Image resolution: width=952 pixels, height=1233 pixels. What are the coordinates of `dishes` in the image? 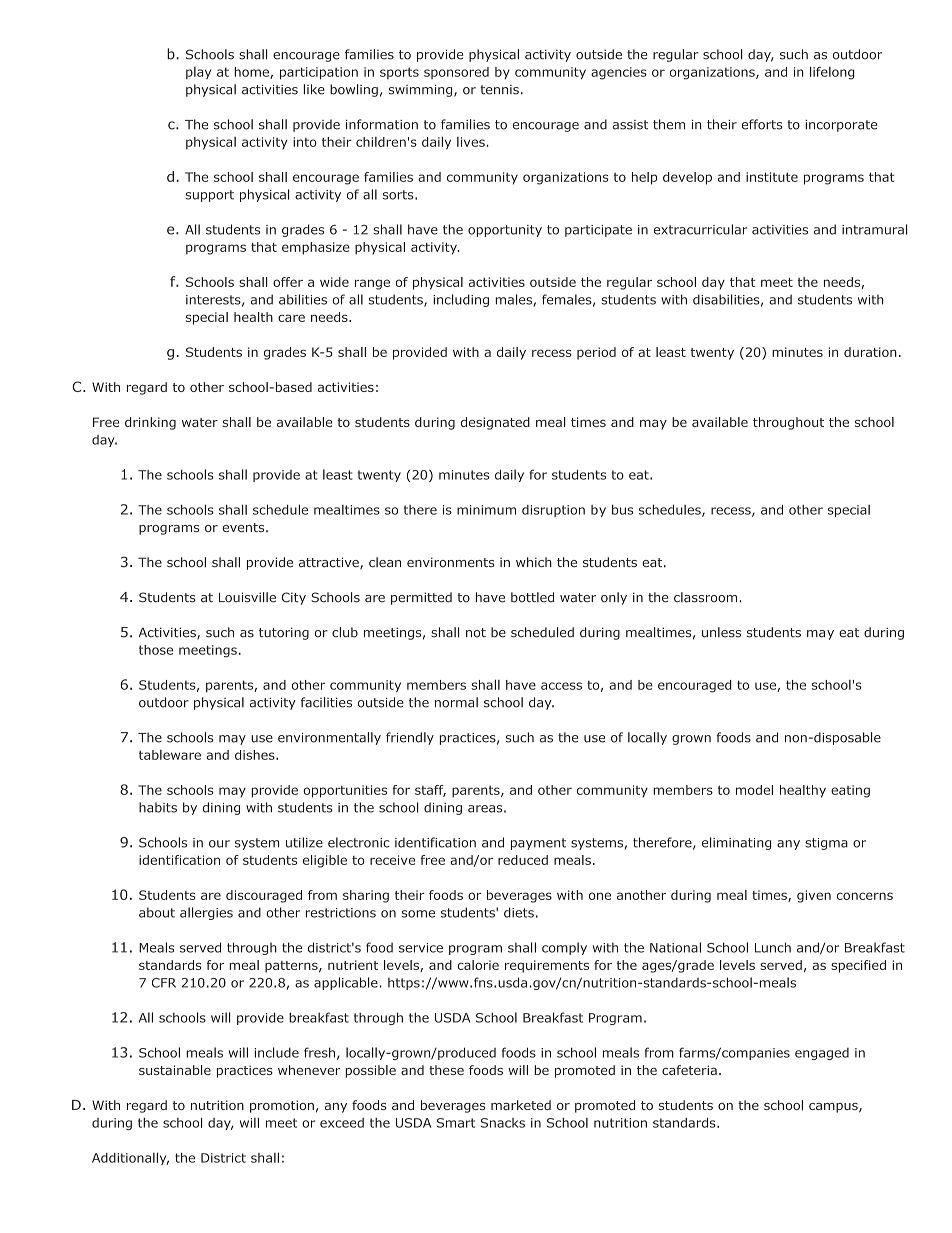 It's located at (256, 755).
